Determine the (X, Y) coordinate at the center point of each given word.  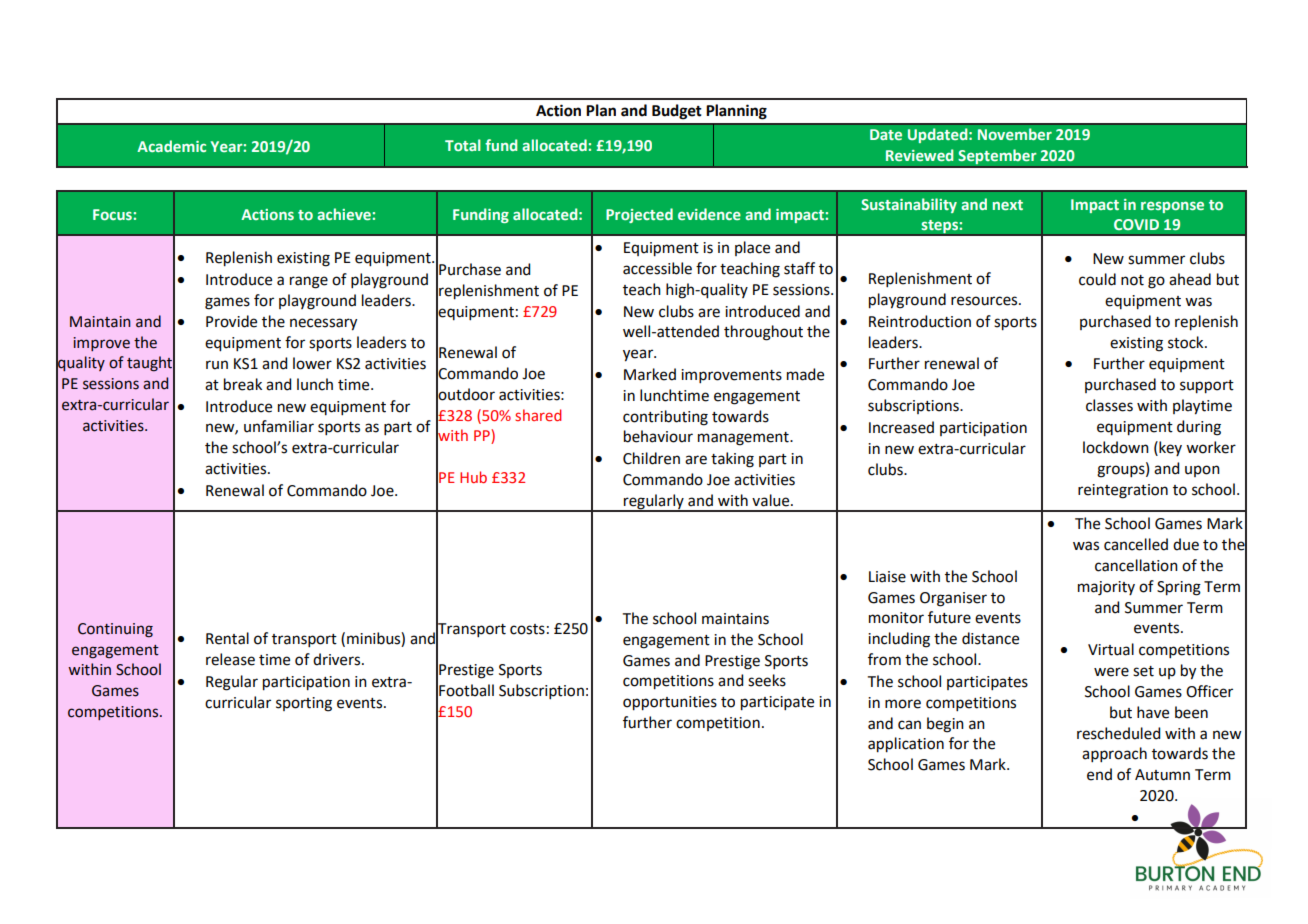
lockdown (1116, 447)
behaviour (658, 436)
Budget (677, 112)
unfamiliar (279, 426)
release (230, 659)
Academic (171, 146)
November (1015, 134)
